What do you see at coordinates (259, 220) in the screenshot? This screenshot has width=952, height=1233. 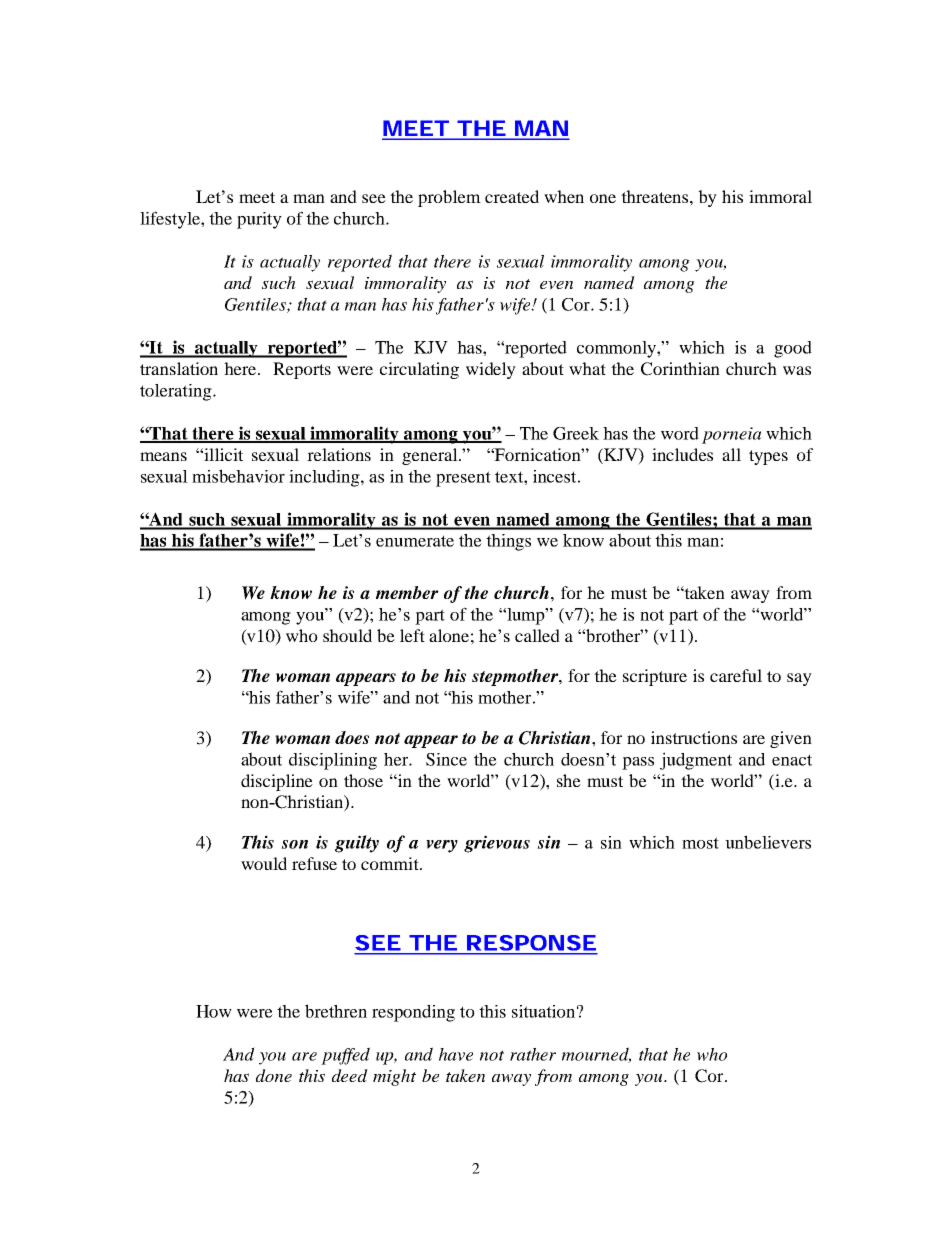 I see `purity` at bounding box center [259, 220].
